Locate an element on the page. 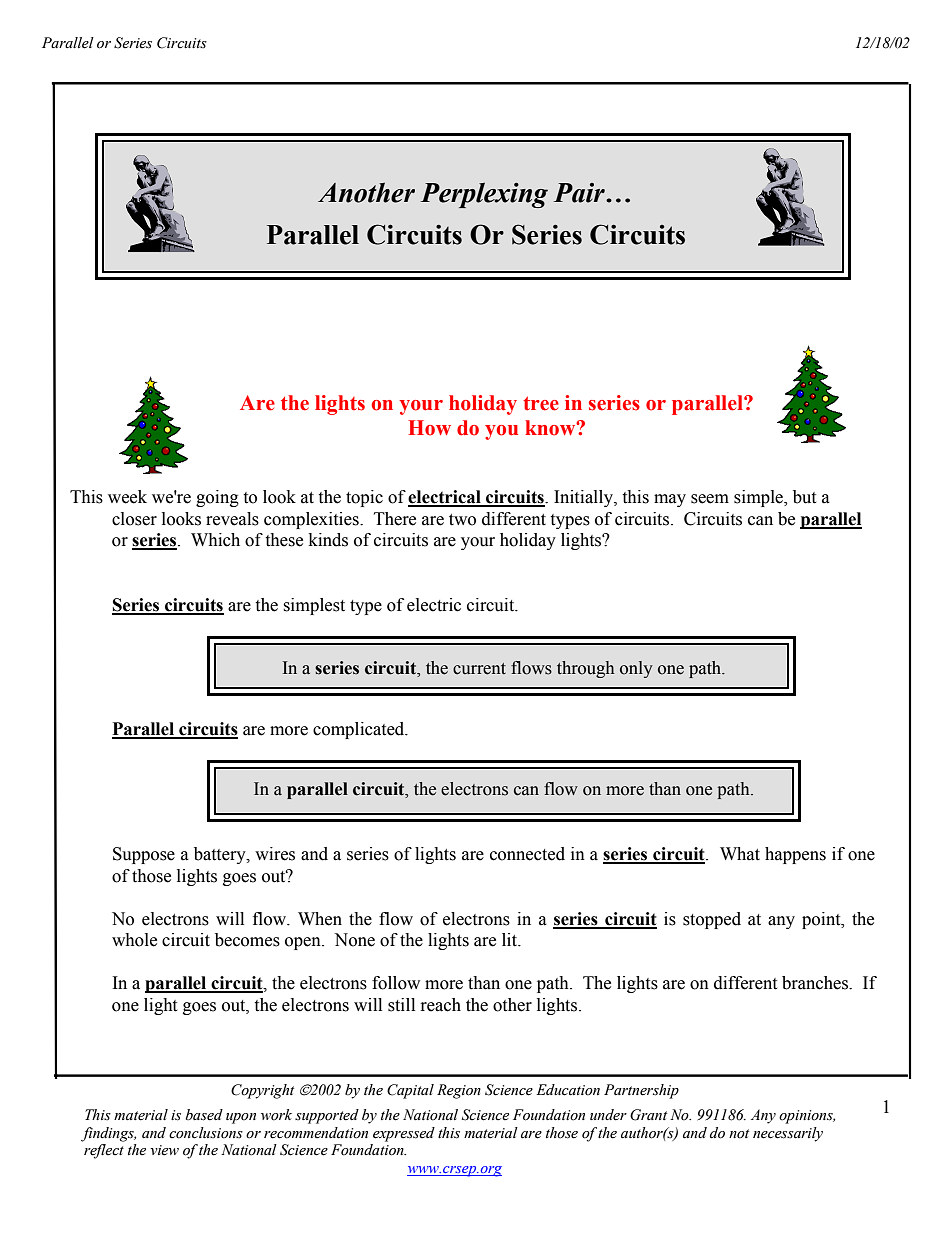 The height and width of the document is (1233, 952). Perplexing is located at coordinates (484, 195).
